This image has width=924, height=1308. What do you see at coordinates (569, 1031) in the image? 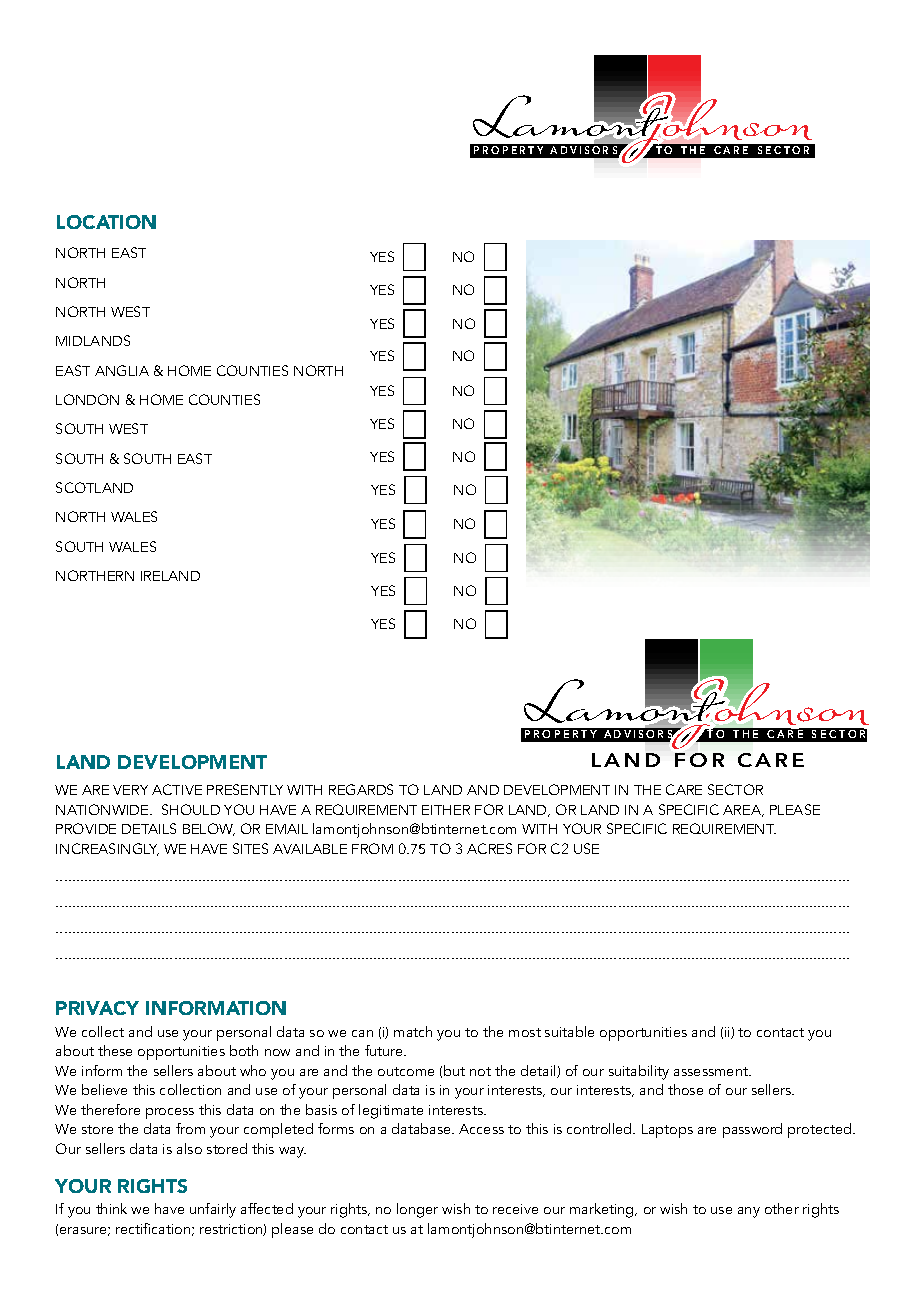
I see `suitable` at bounding box center [569, 1031].
